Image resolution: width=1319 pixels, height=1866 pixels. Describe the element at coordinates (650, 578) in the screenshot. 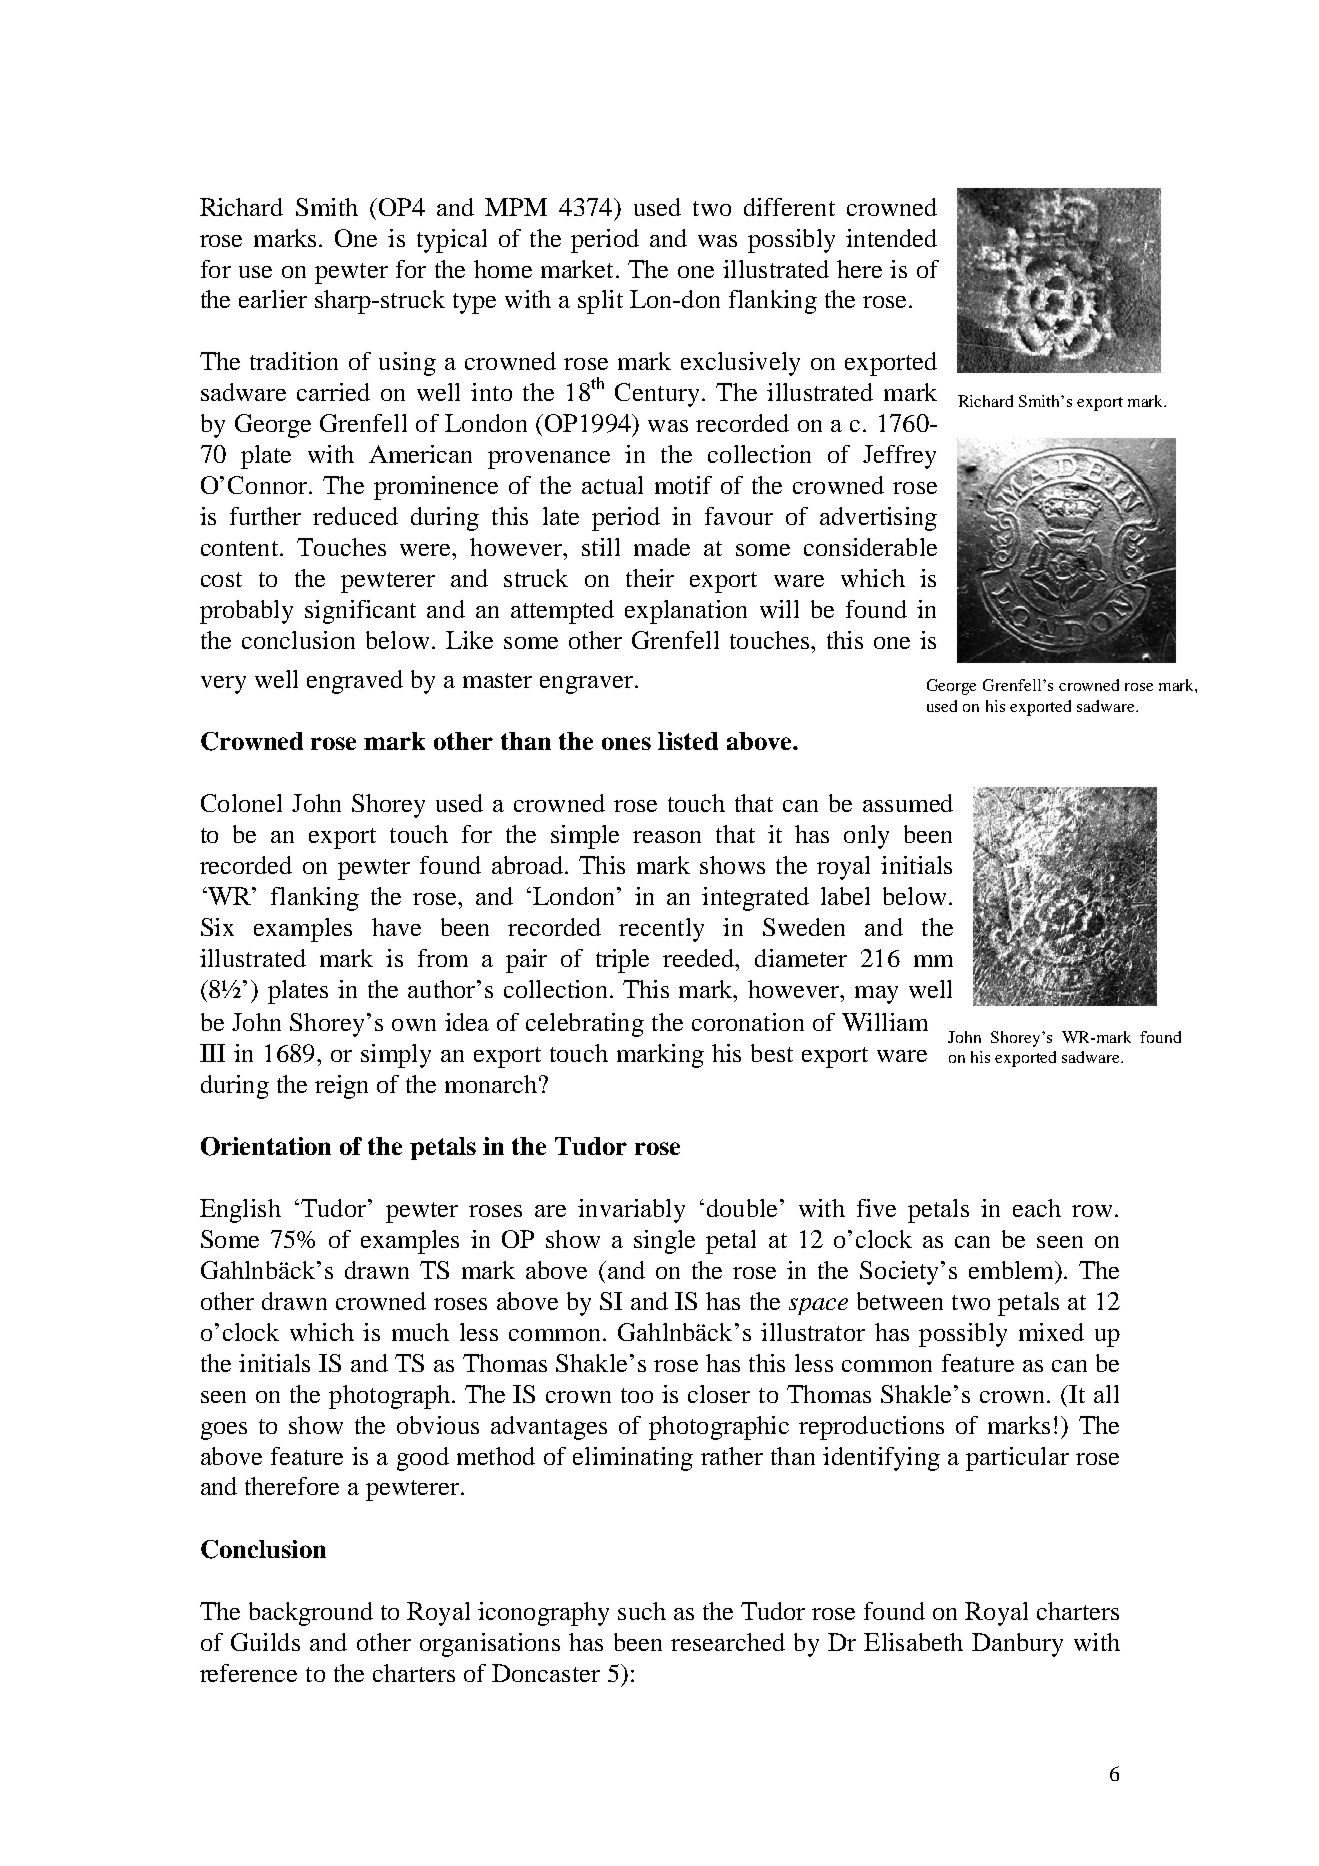

I see `their` at that location.
